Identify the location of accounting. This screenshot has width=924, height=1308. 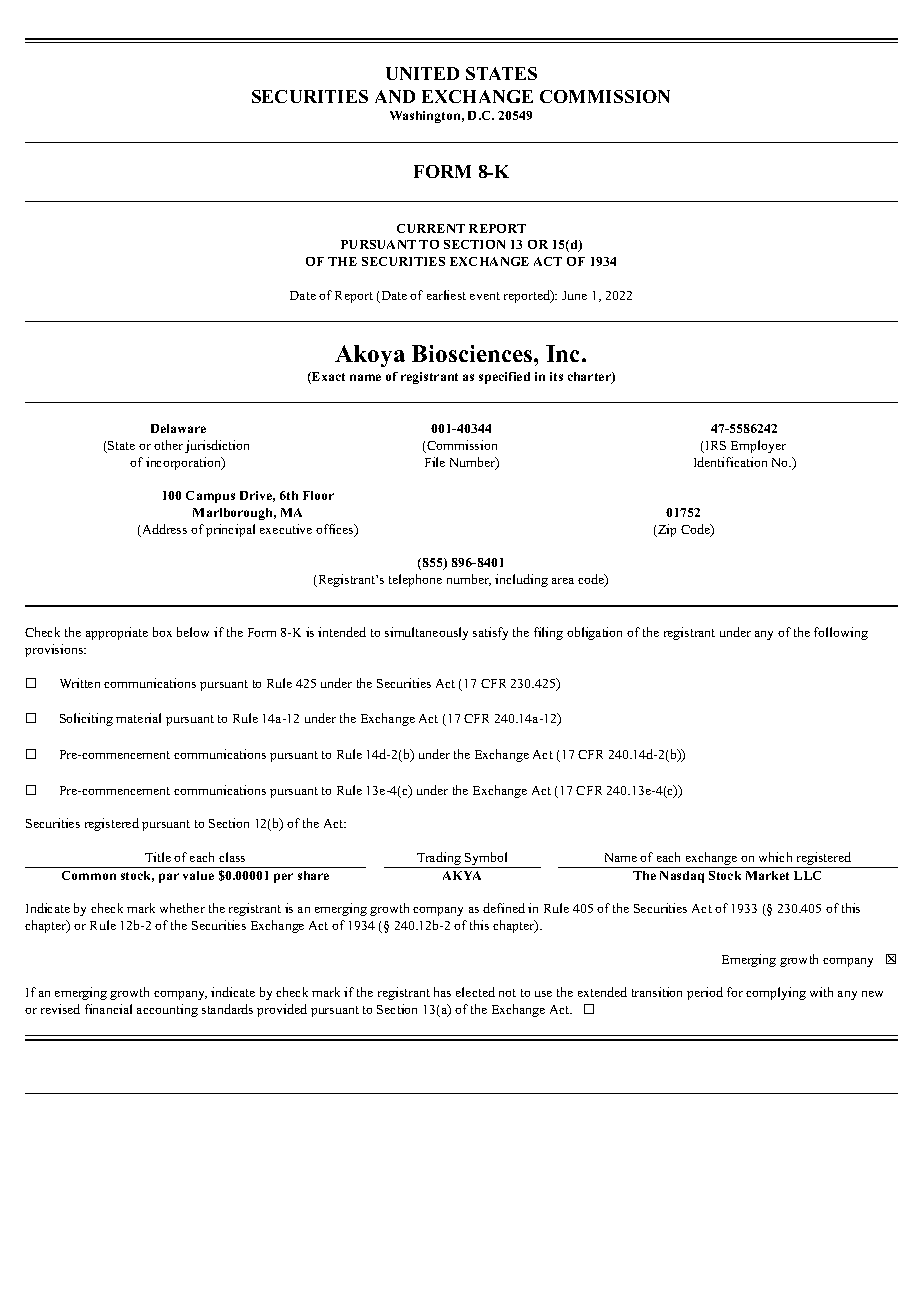
(167, 1010).
